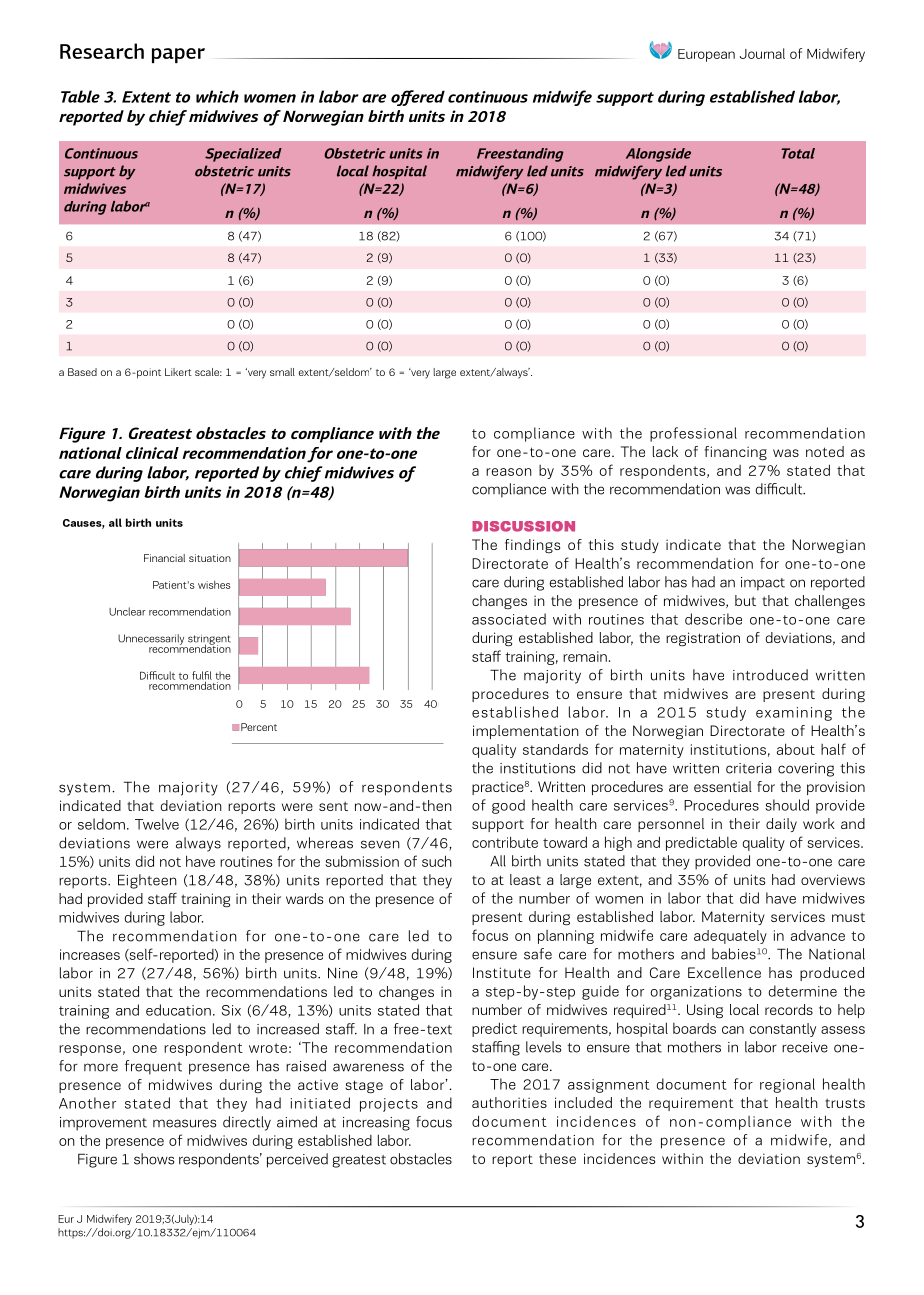 This screenshot has width=924, height=1295. I want to click on daily, so click(781, 825).
